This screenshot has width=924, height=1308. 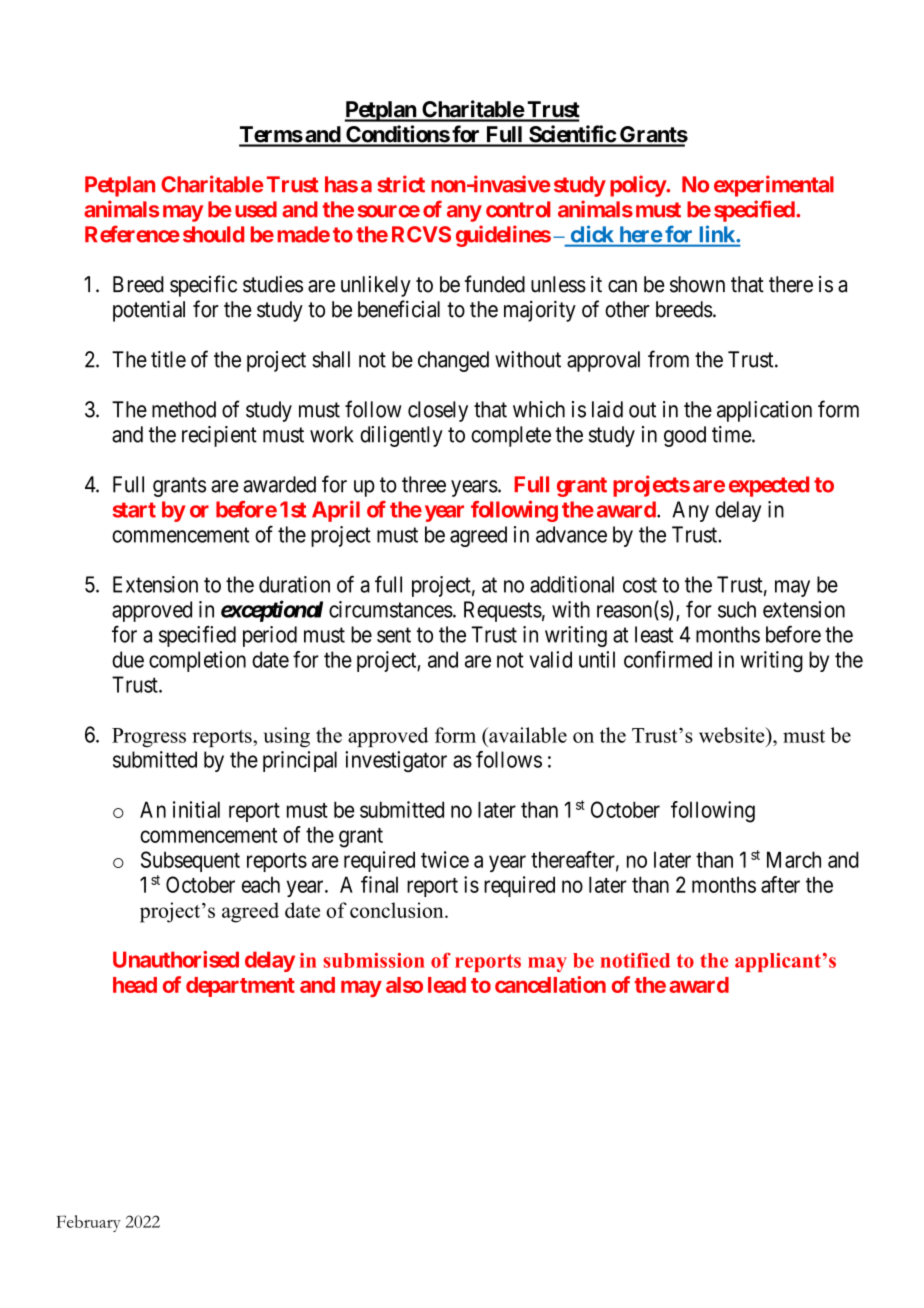 What do you see at coordinates (635, 960) in the screenshot?
I see `notified` at bounding box center [635, 960].
